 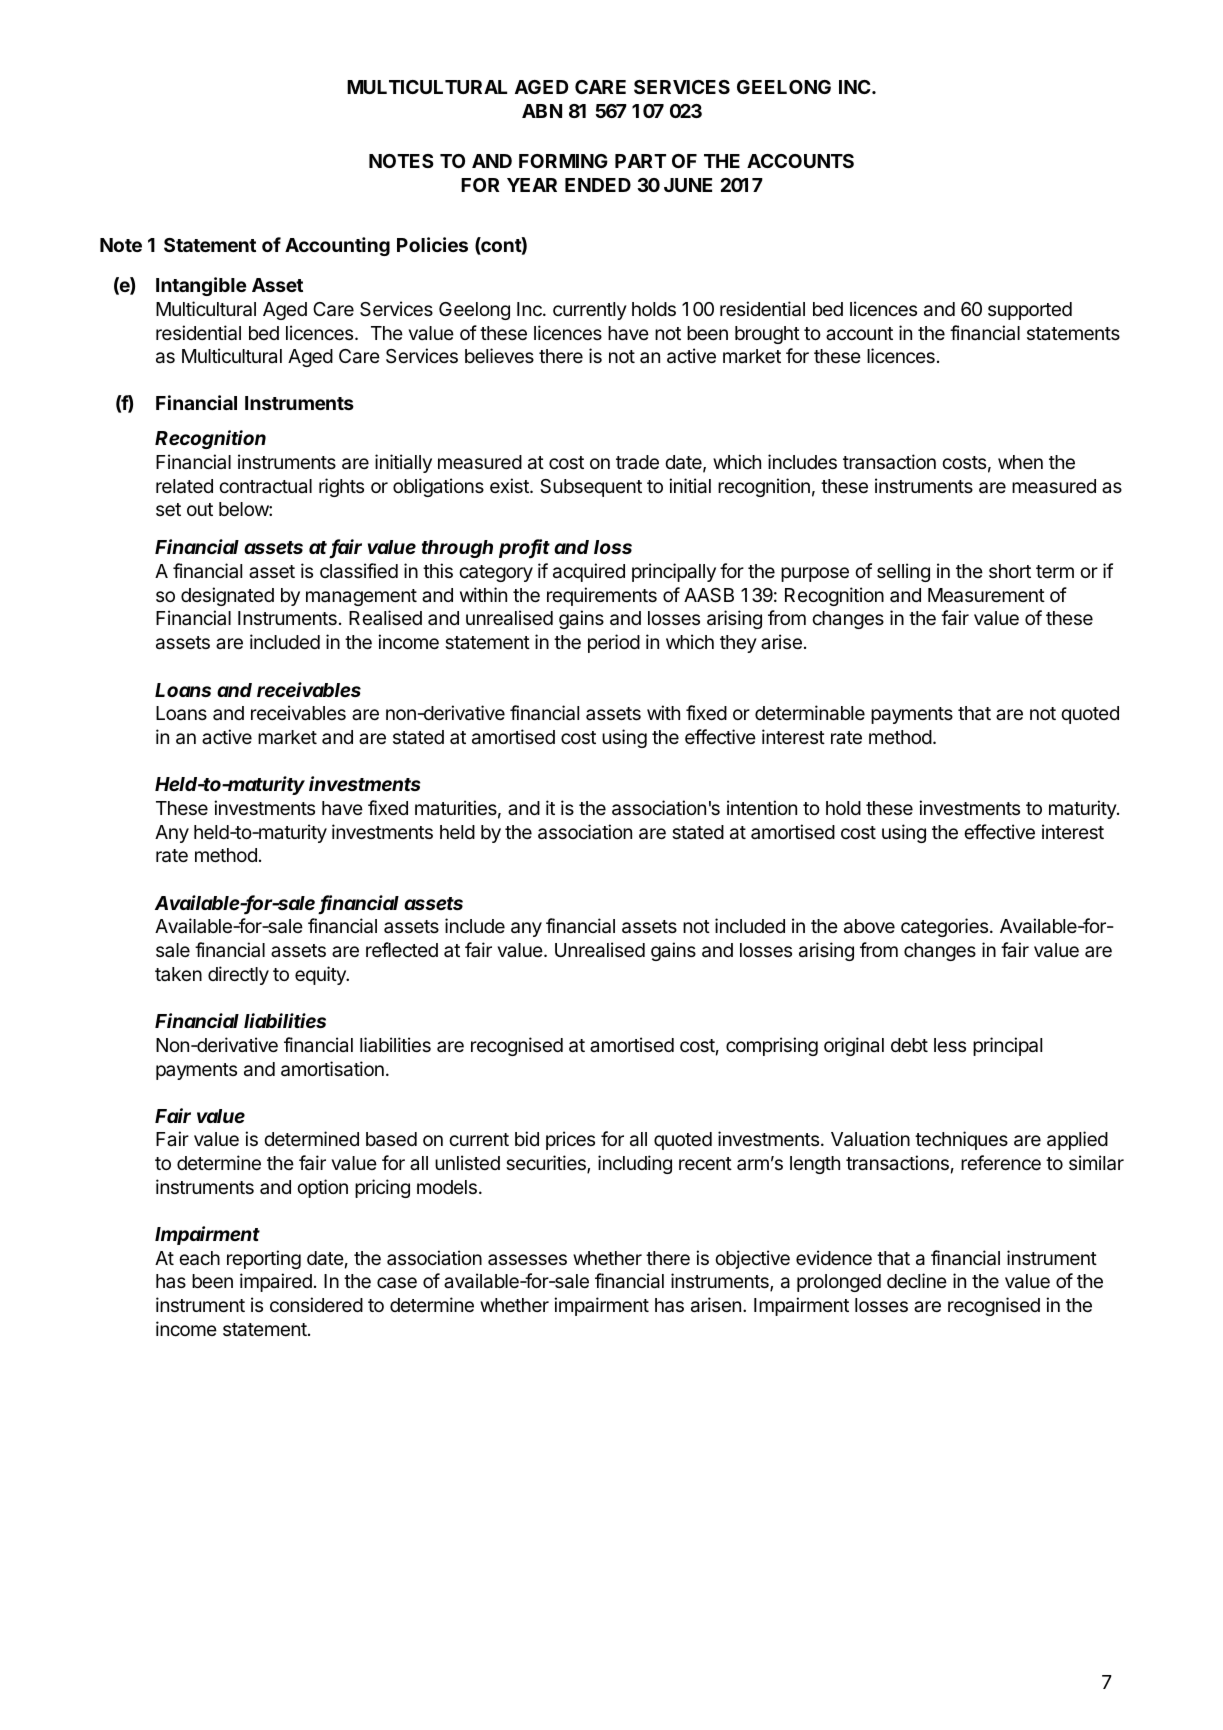 What do you see at coordinates (321, 975) in the screenshot?
I see `equity` at bounding box center [321, 975].
